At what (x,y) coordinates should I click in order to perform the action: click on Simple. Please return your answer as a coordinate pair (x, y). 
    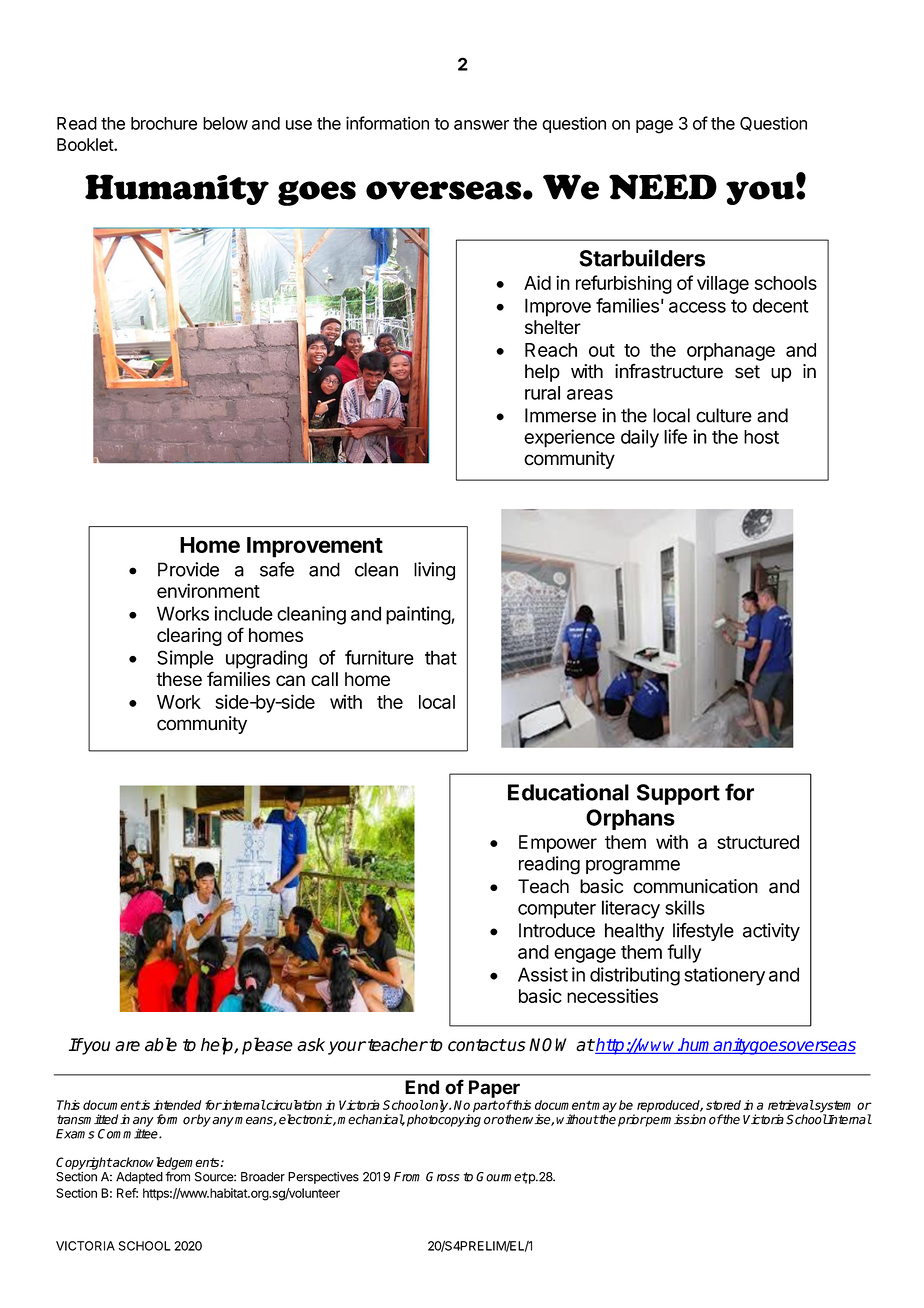
    Looking at the image, I should click on (185, 659).
